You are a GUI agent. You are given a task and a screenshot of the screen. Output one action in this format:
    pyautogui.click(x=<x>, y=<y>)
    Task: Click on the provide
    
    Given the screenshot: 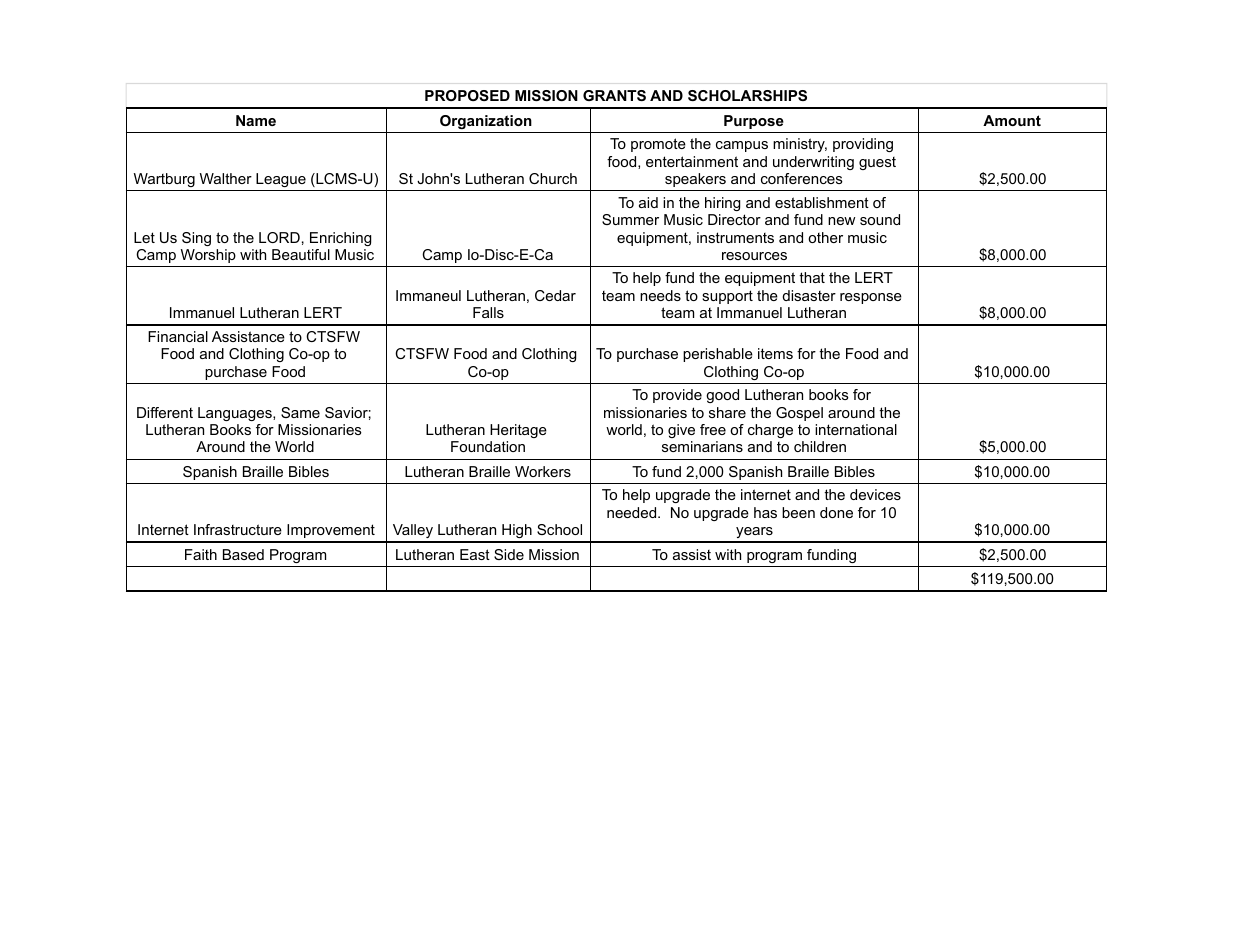 What is the action you would take?
    pyautogui.click(x=677, y=396)
